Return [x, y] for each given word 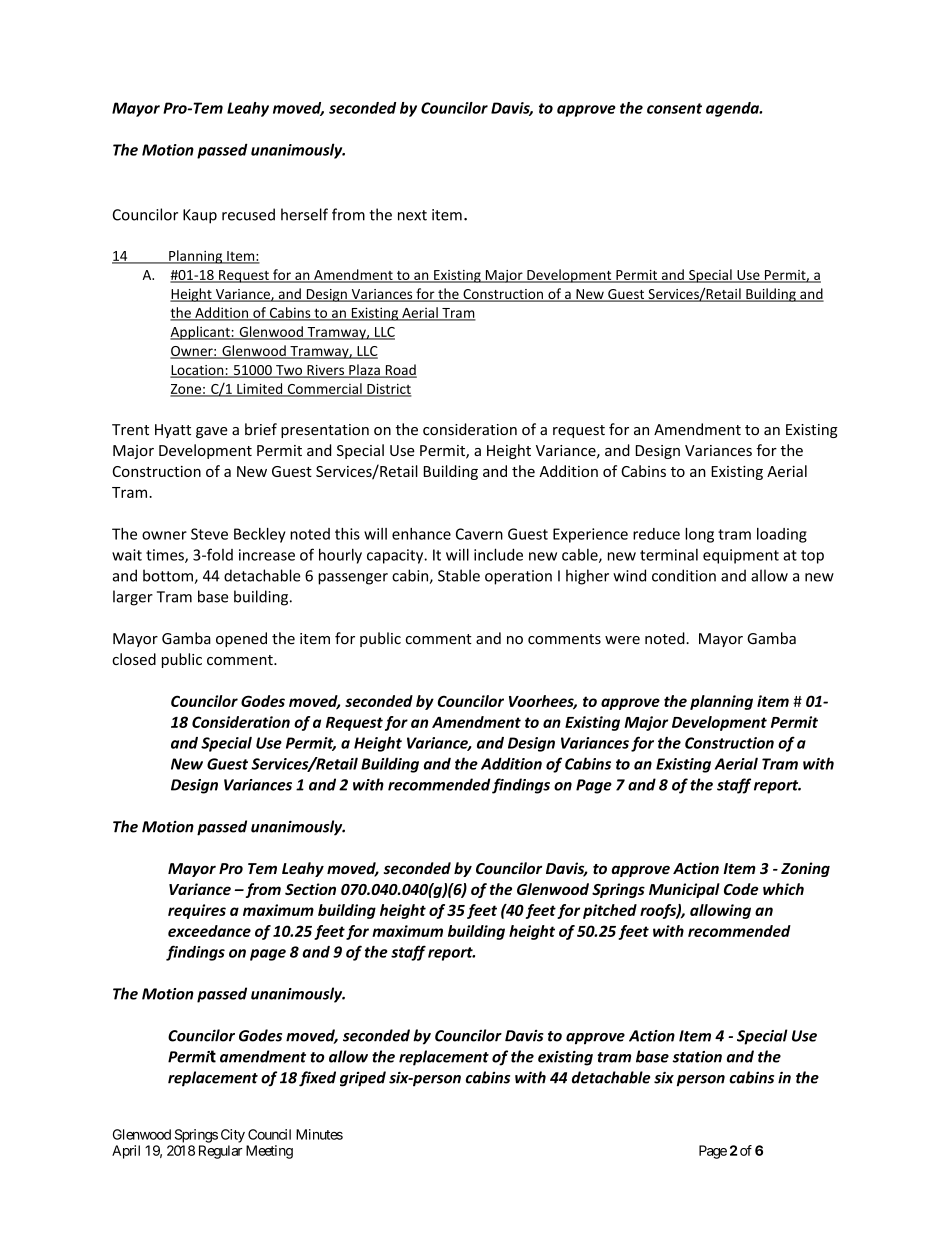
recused [248, 214]
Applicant [201, 333]
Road [400, 371]
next [412, 215]
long [699, 535]
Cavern [479, 534]
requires [197, 911]
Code [741, 889]
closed [134, 659]
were [622, 640]
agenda [733, 109]
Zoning [805, 869]
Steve [209, 534]
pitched [610, 911]
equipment [741, 556]
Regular [221, 1152]
